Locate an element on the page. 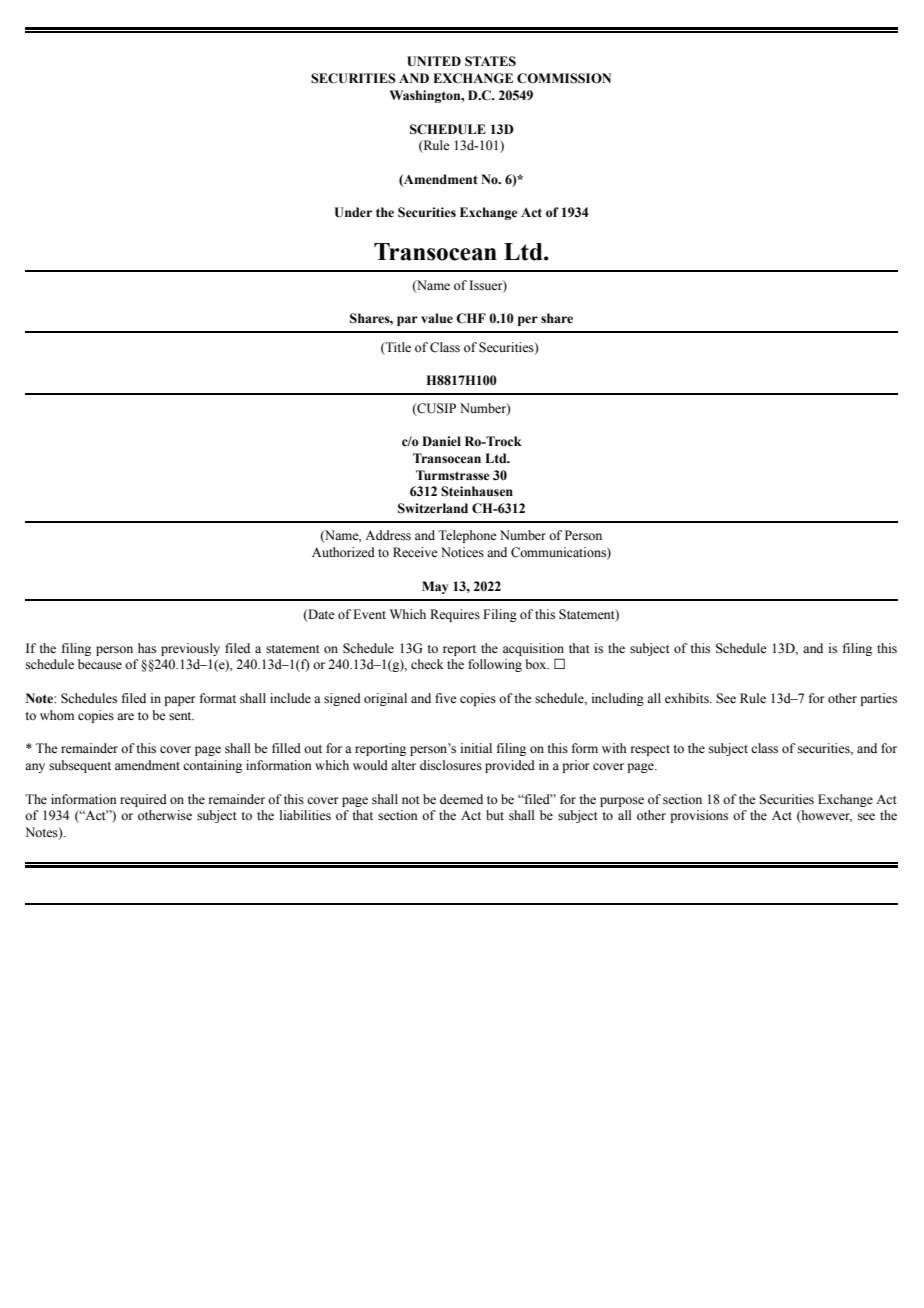  required is located at coordinates (143, 800).
